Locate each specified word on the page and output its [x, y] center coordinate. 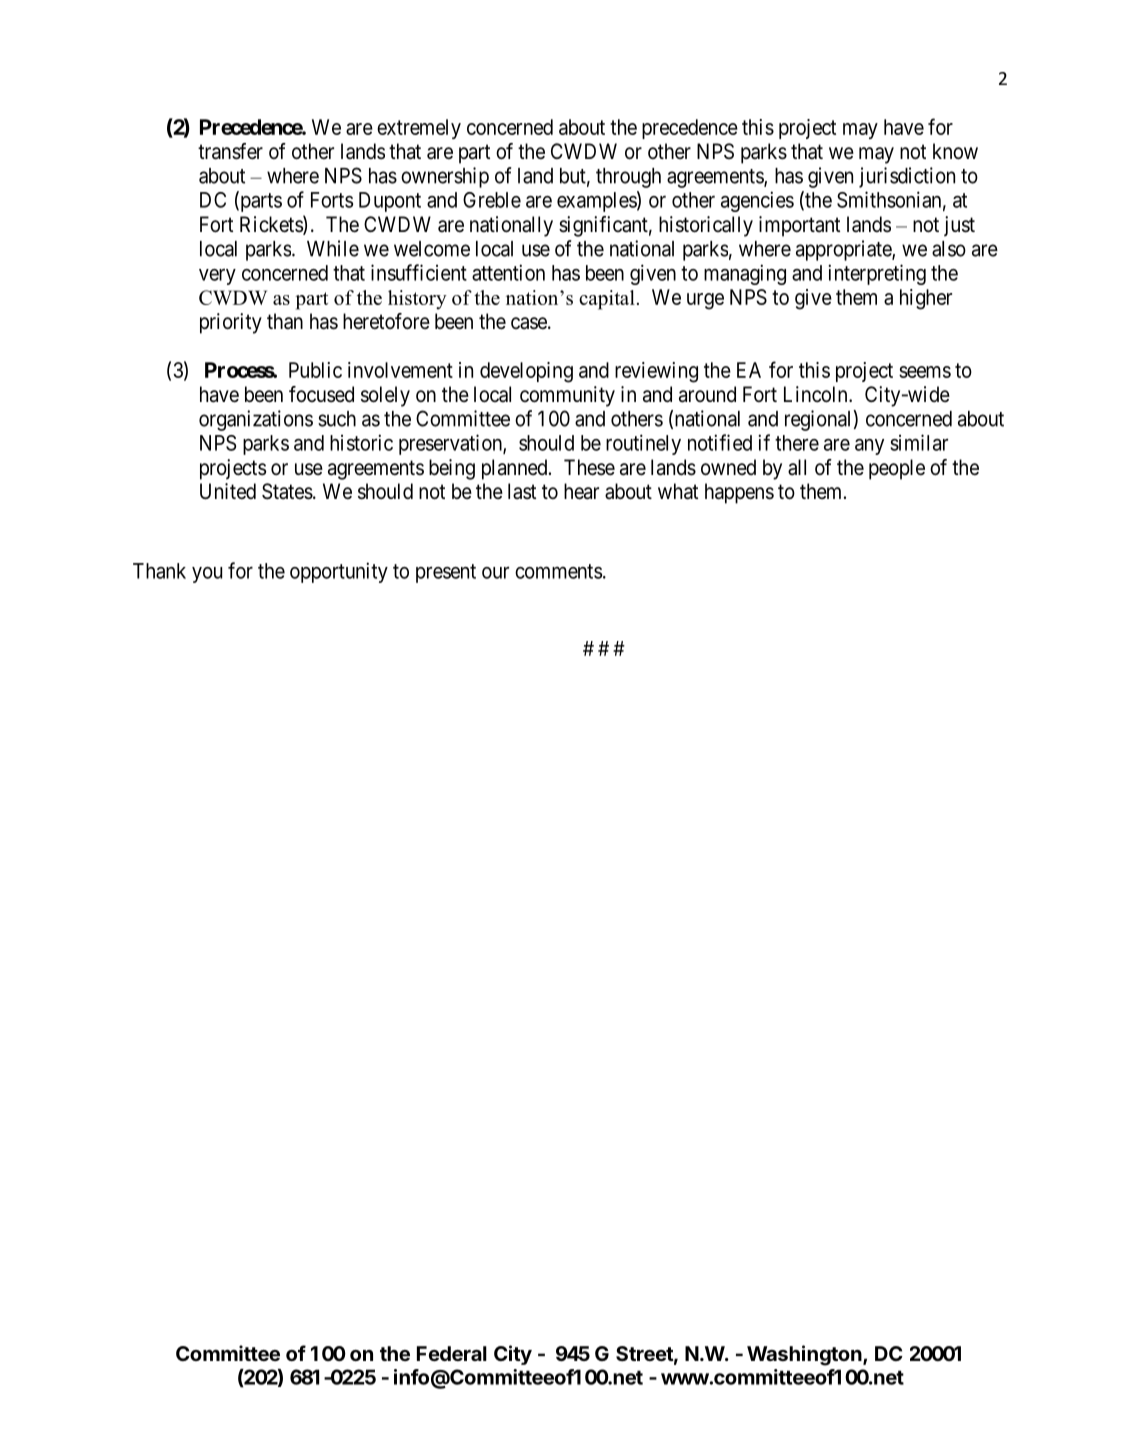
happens [739, 493]
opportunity [339, 572]
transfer [230, 151]
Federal [452, 1353]
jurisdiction [907, 177]
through [628, 178]
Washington [805, 1355]
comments [558, 571]
